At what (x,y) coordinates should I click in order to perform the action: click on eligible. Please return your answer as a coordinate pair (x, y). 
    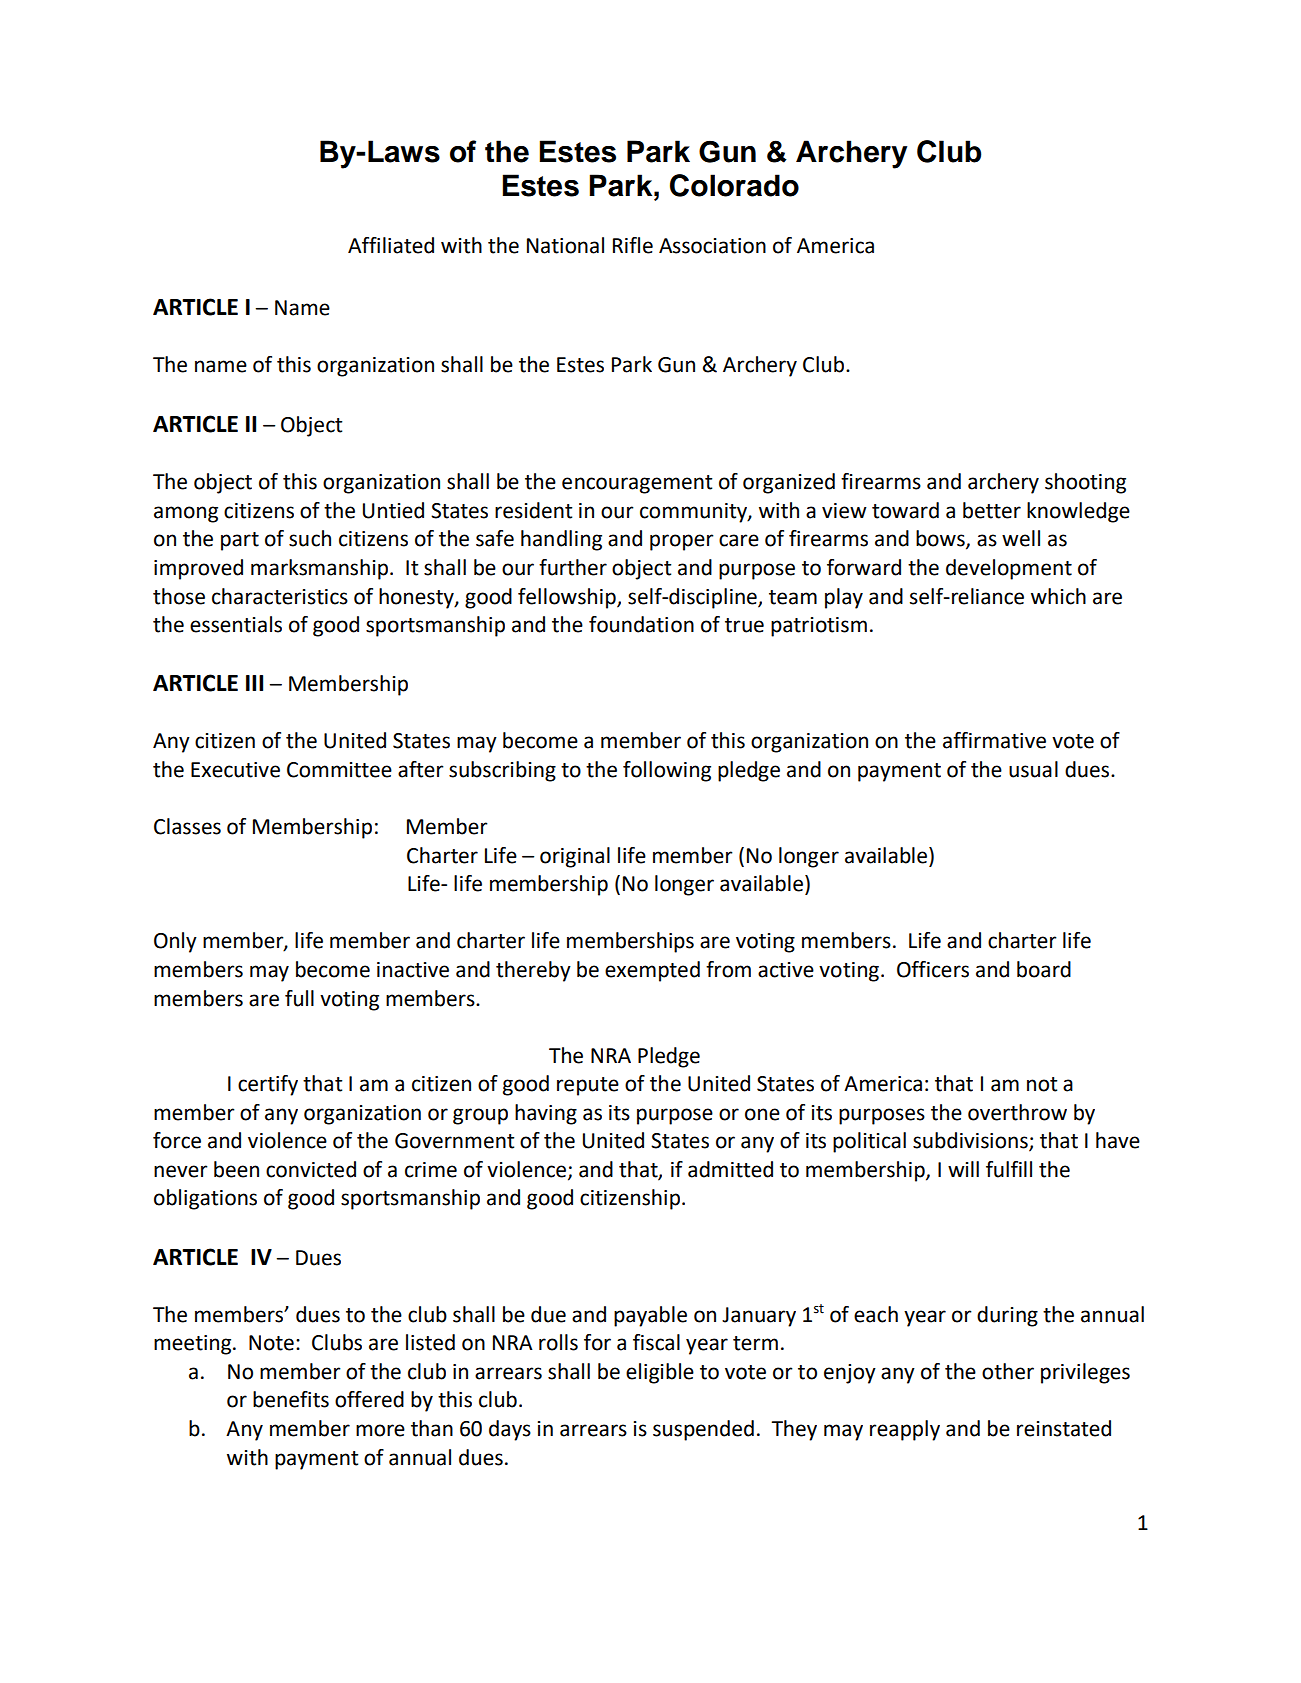
    Looking at the image, I should click on (660, 1373).
